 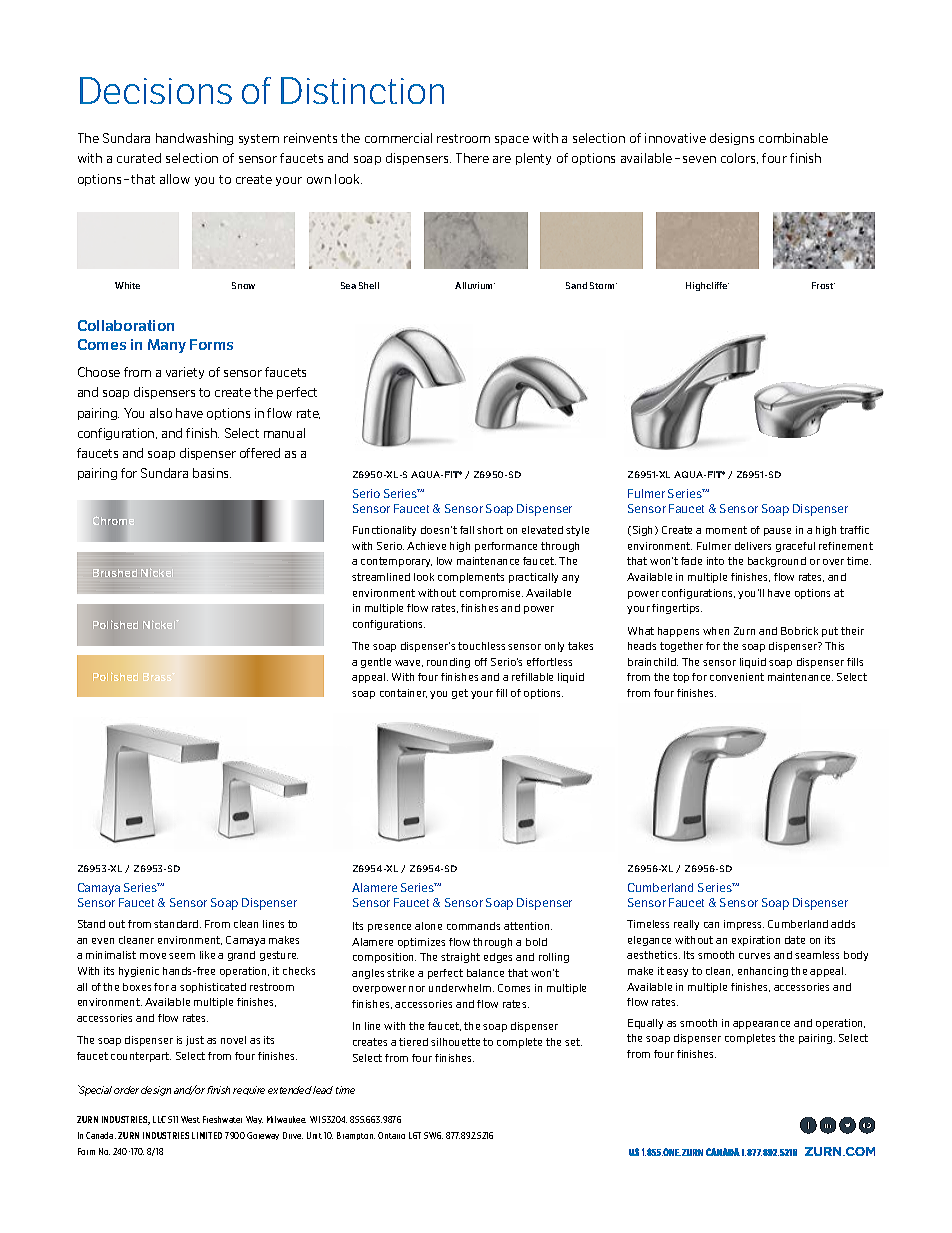 I want to click on silhouette, so click(x=455, y=1042).
